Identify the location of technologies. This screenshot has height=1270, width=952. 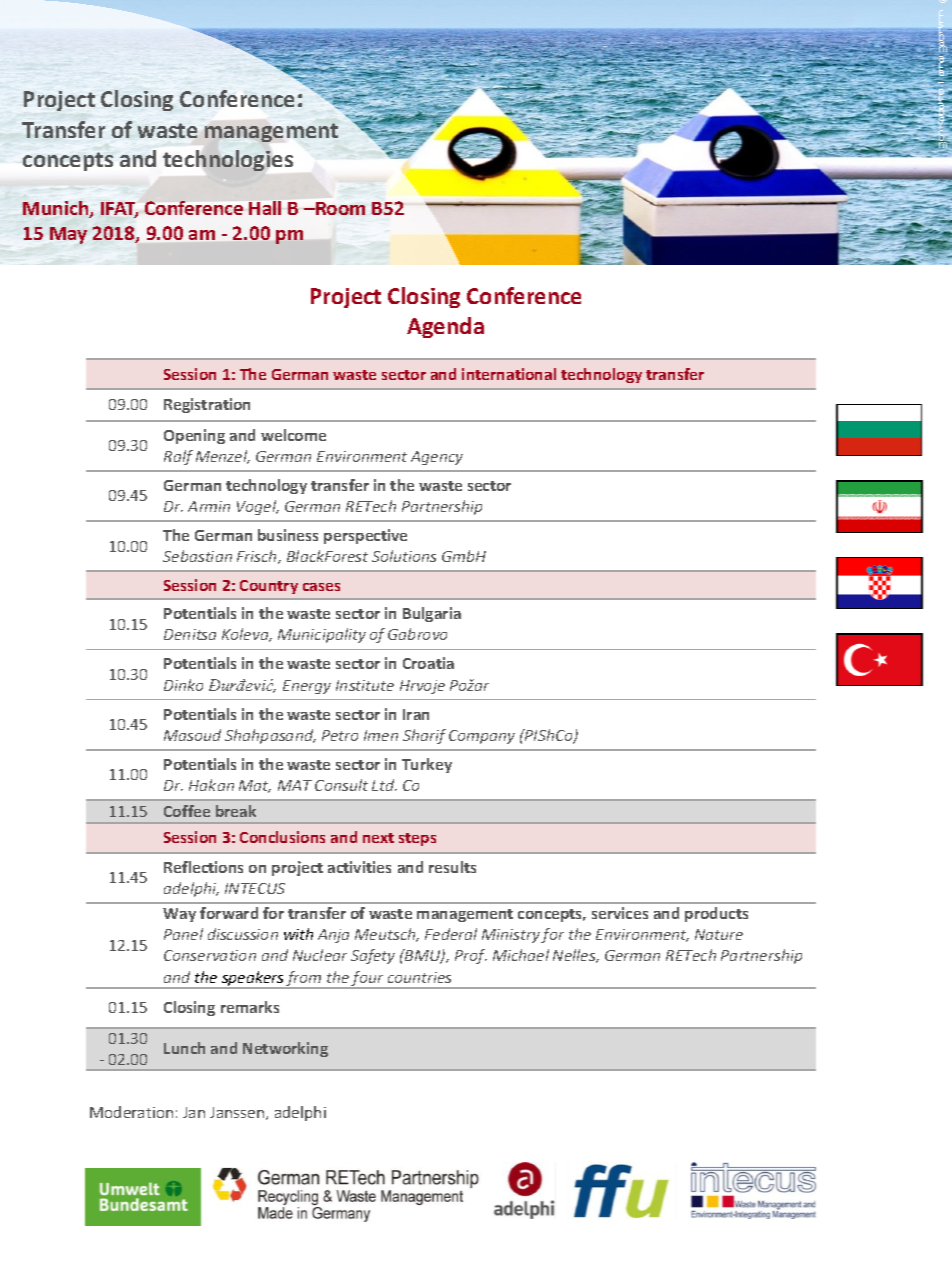
(228, 160).
